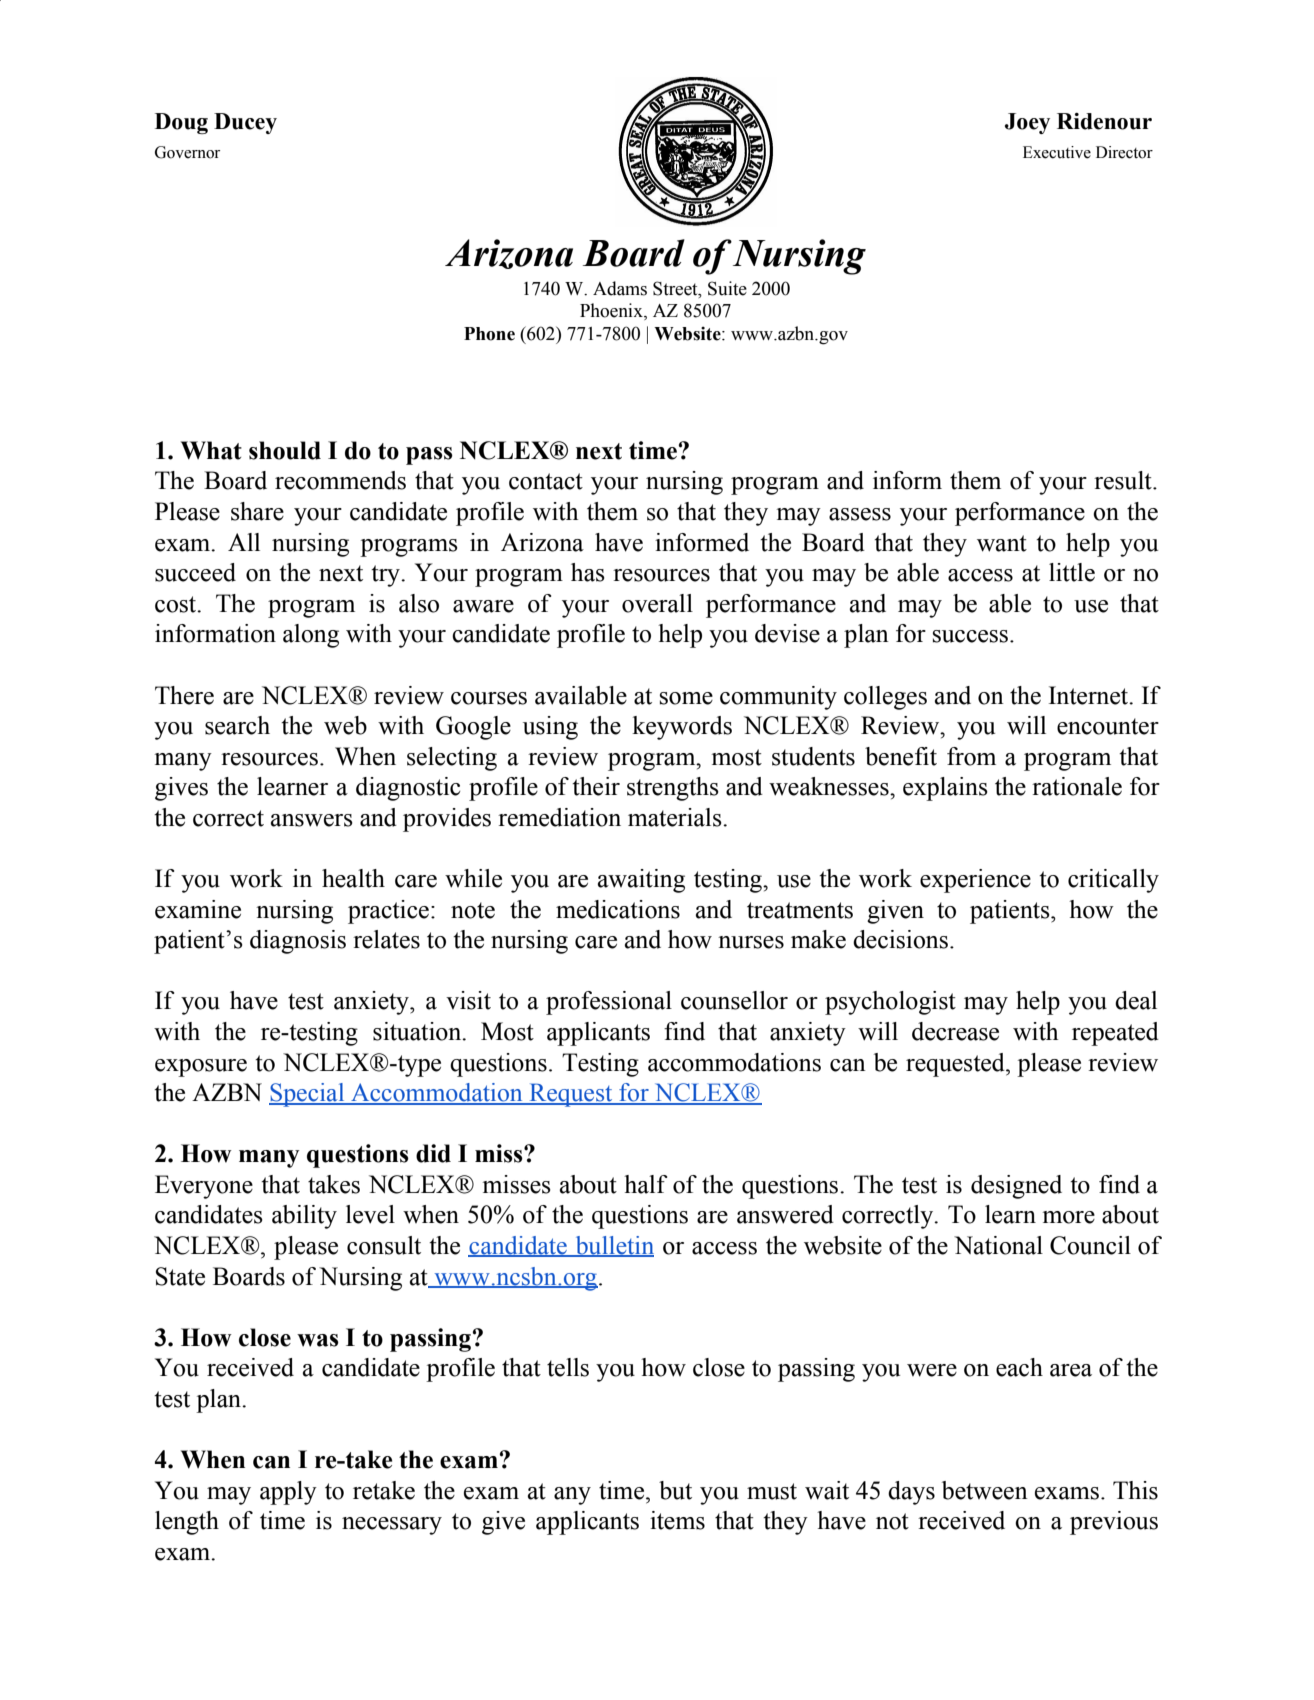 This screenshot has width=1314, height=1700. What do you see at coordinates (1002, 543) in the screenshot?
I see `want` at bounding box center [1002, 543].
